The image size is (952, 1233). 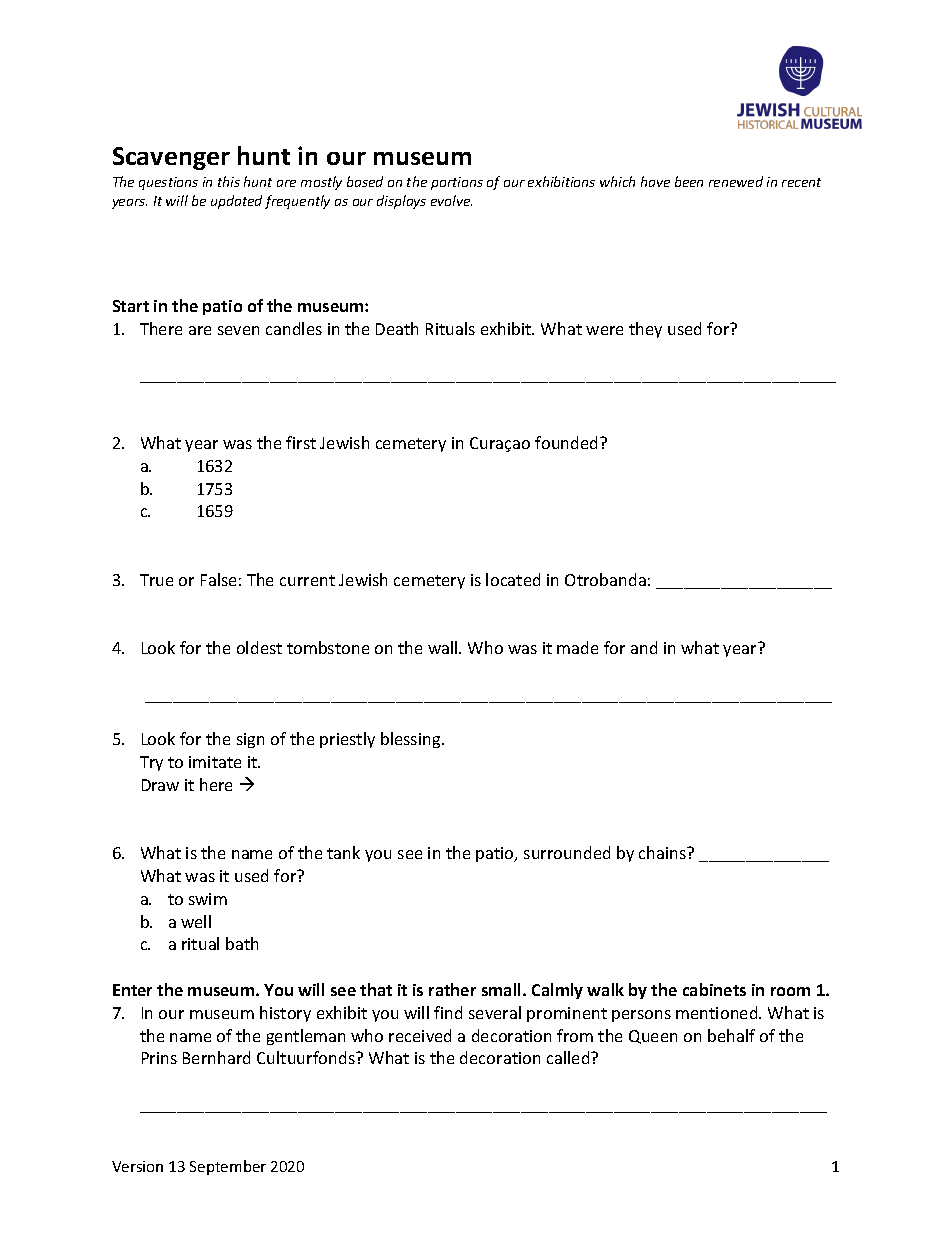 What do you see at coordinates (229, 181) in the screenshot?
I see `this` at bounding box center [229, 181].
